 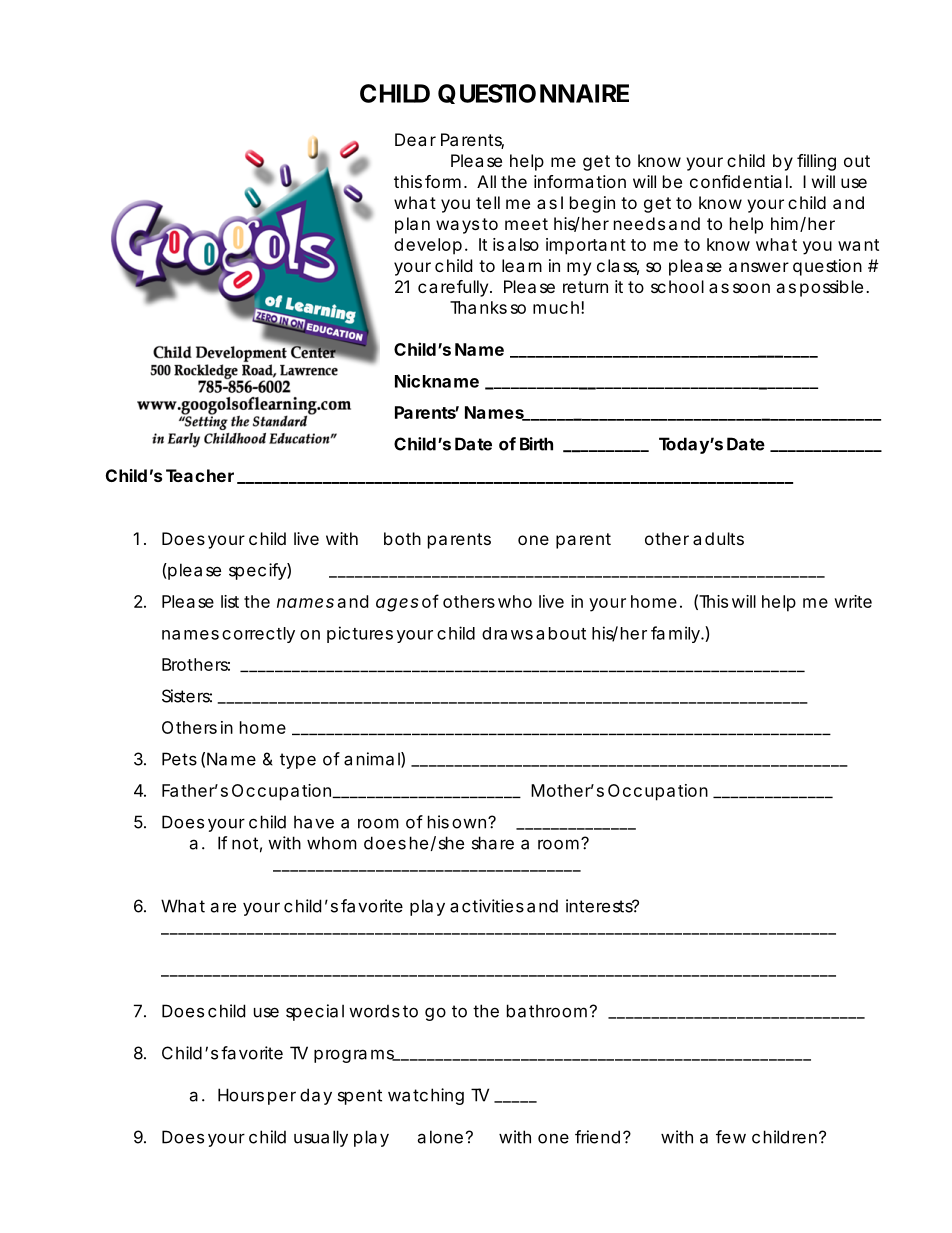 I want to click on activities, so click(x=487, y=906).
